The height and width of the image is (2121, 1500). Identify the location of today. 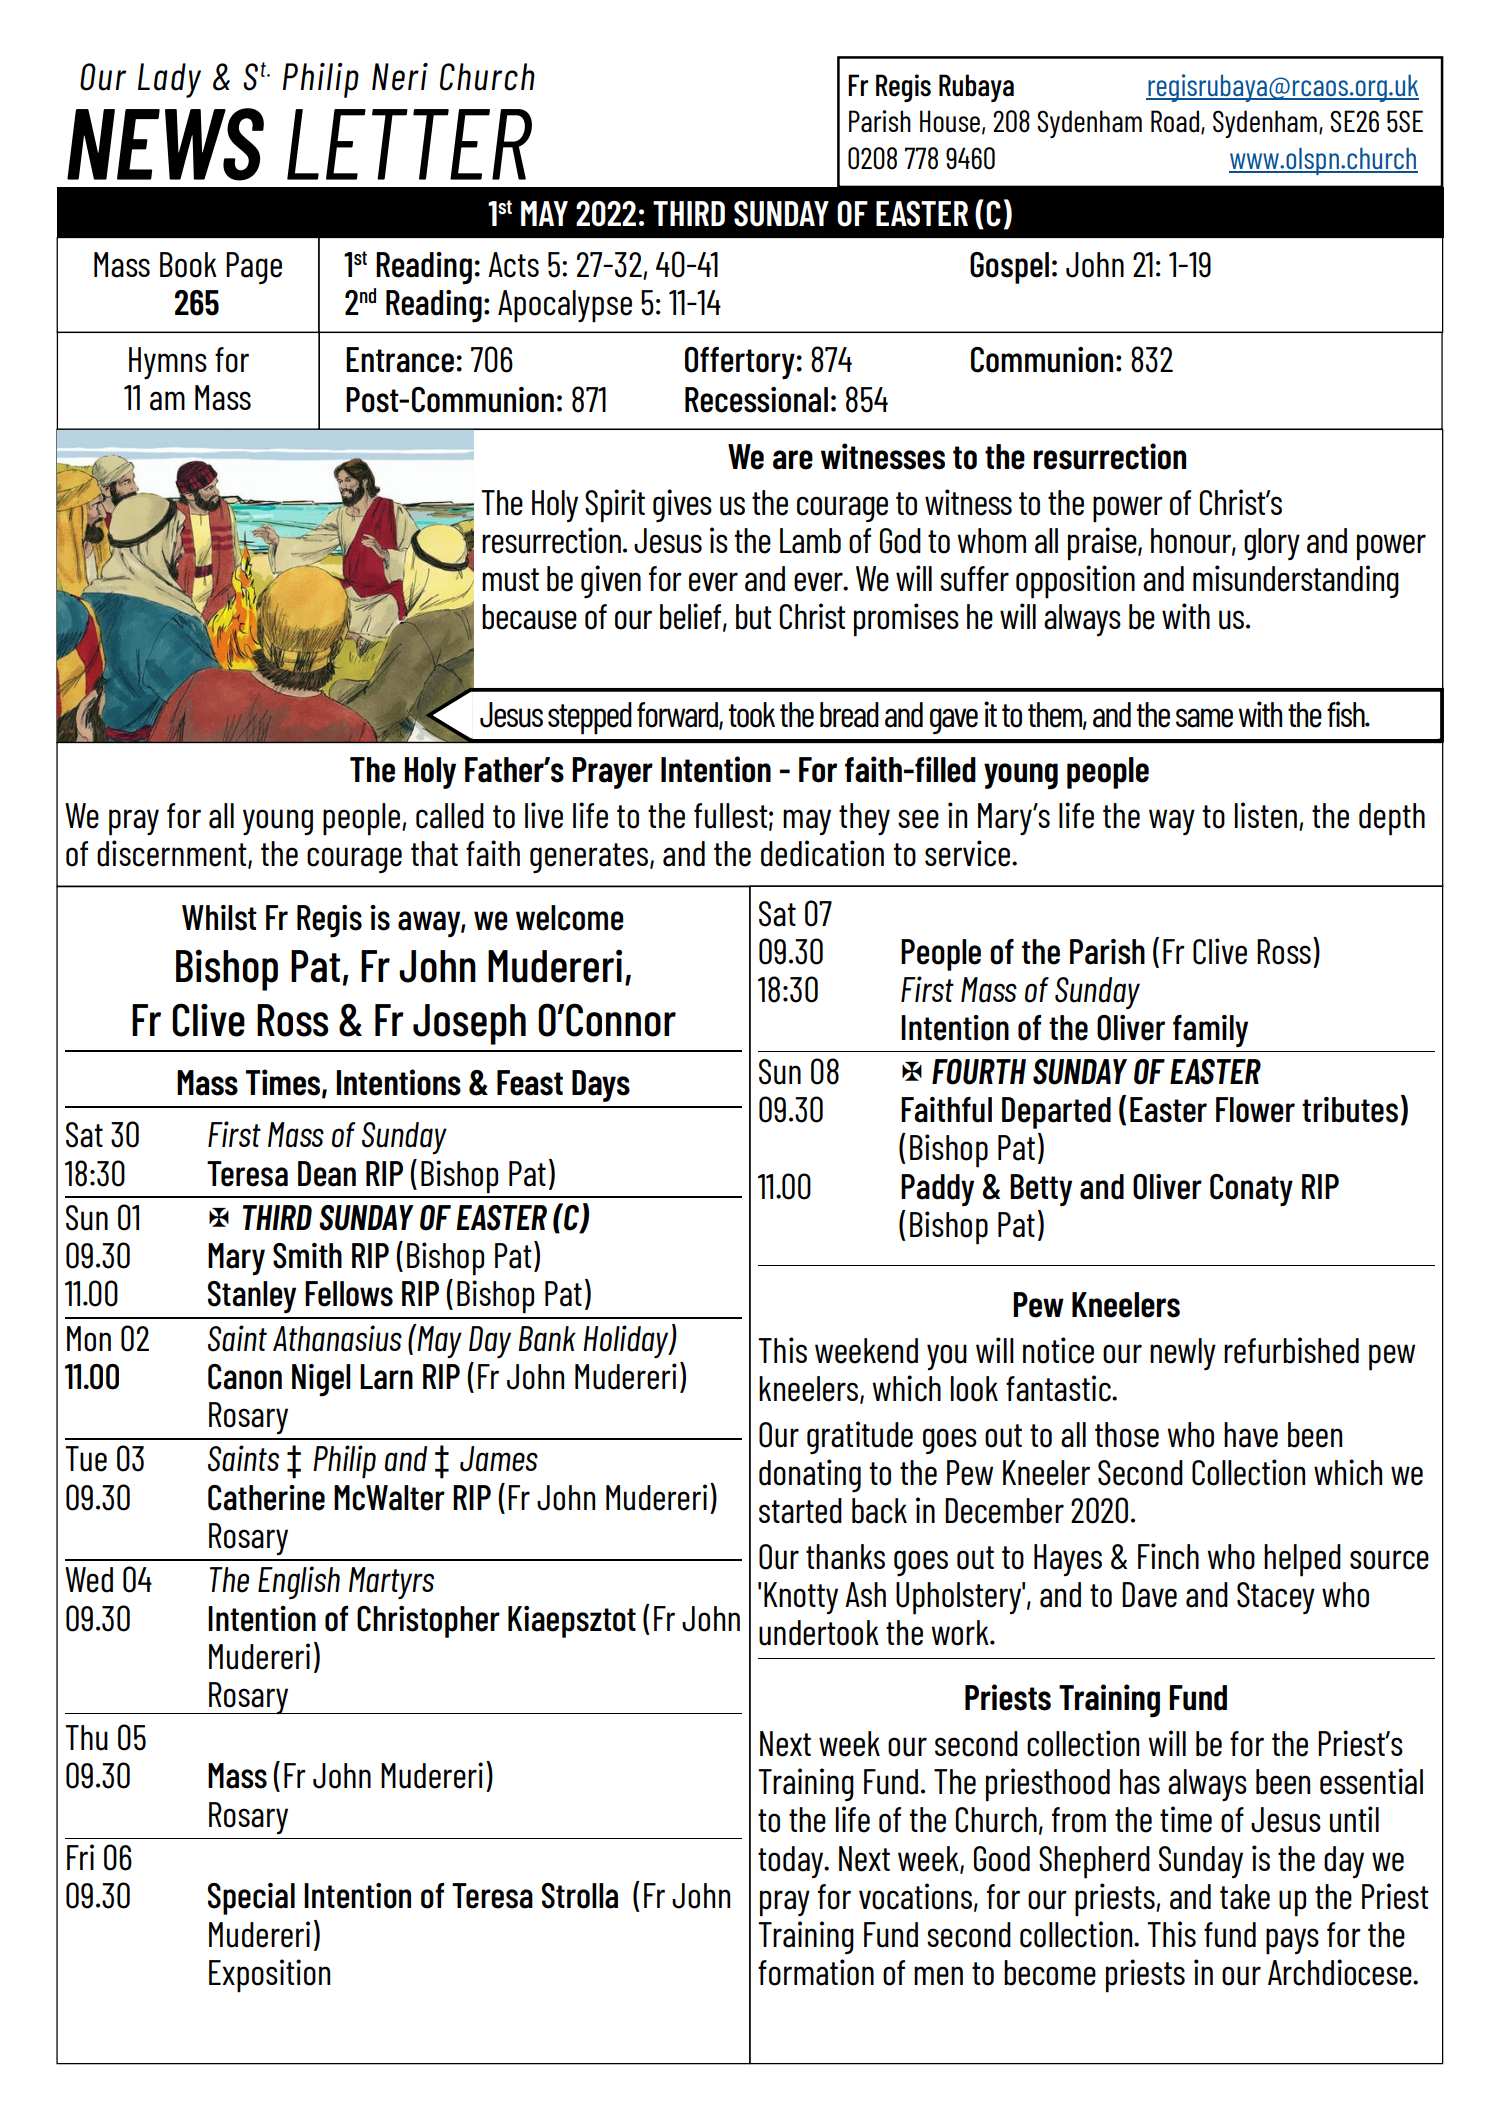
(792, 1862).
